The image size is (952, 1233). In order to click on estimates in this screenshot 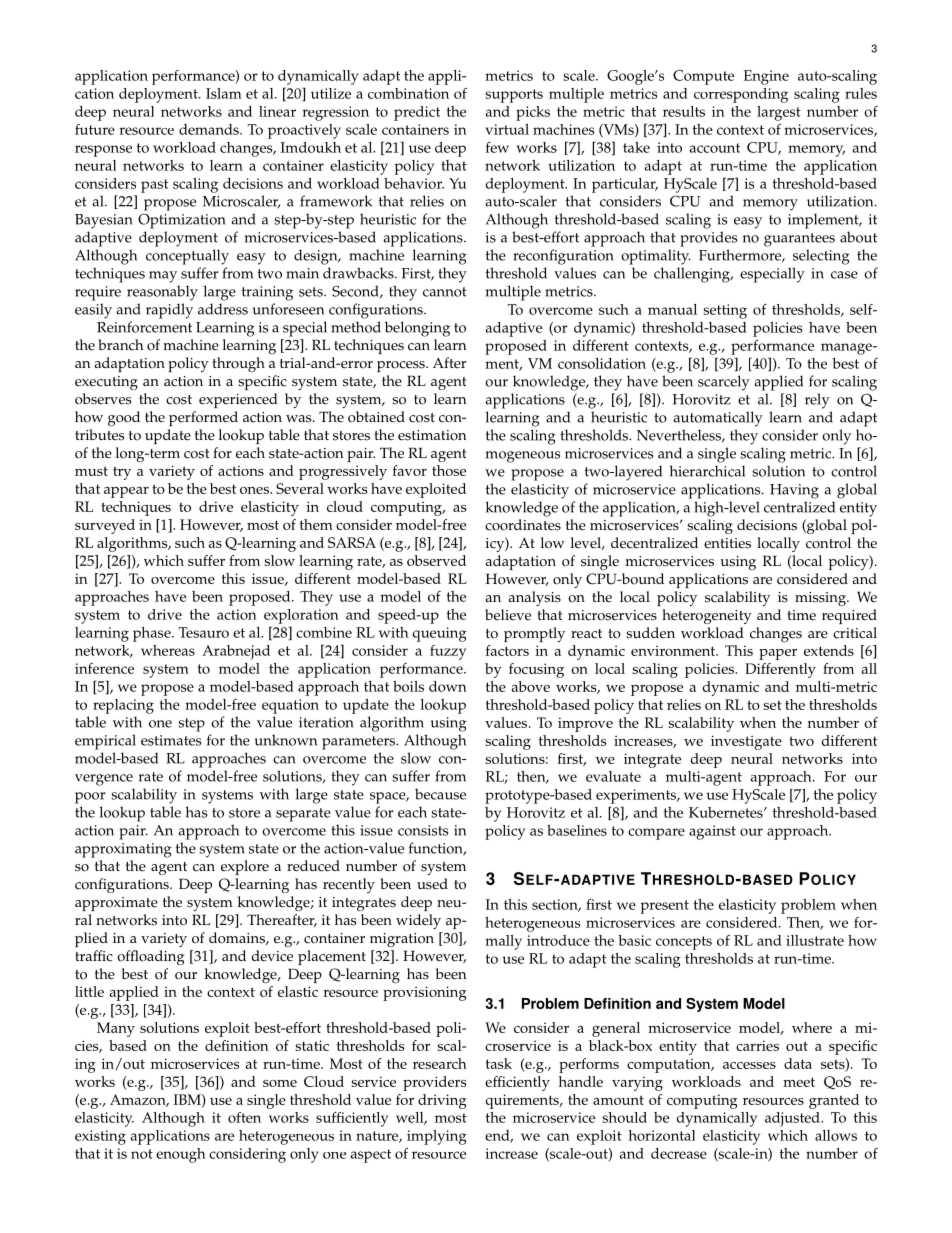, I will do `click(171, 740)`.
